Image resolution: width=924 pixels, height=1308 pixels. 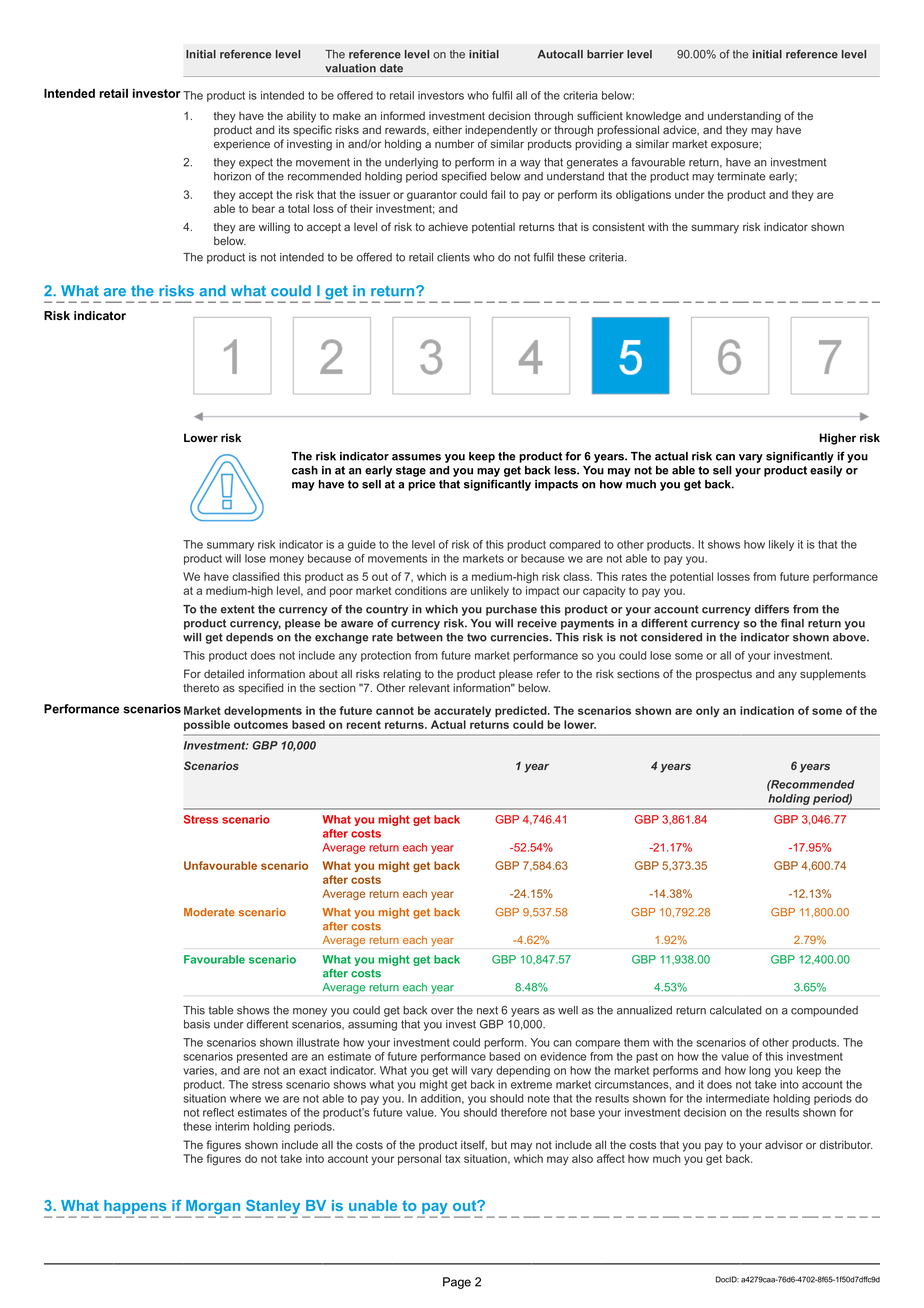 What do you see at coordinates (212, 1208) in the page?
I see `Morgan` at bounding box center [212, 1208].
